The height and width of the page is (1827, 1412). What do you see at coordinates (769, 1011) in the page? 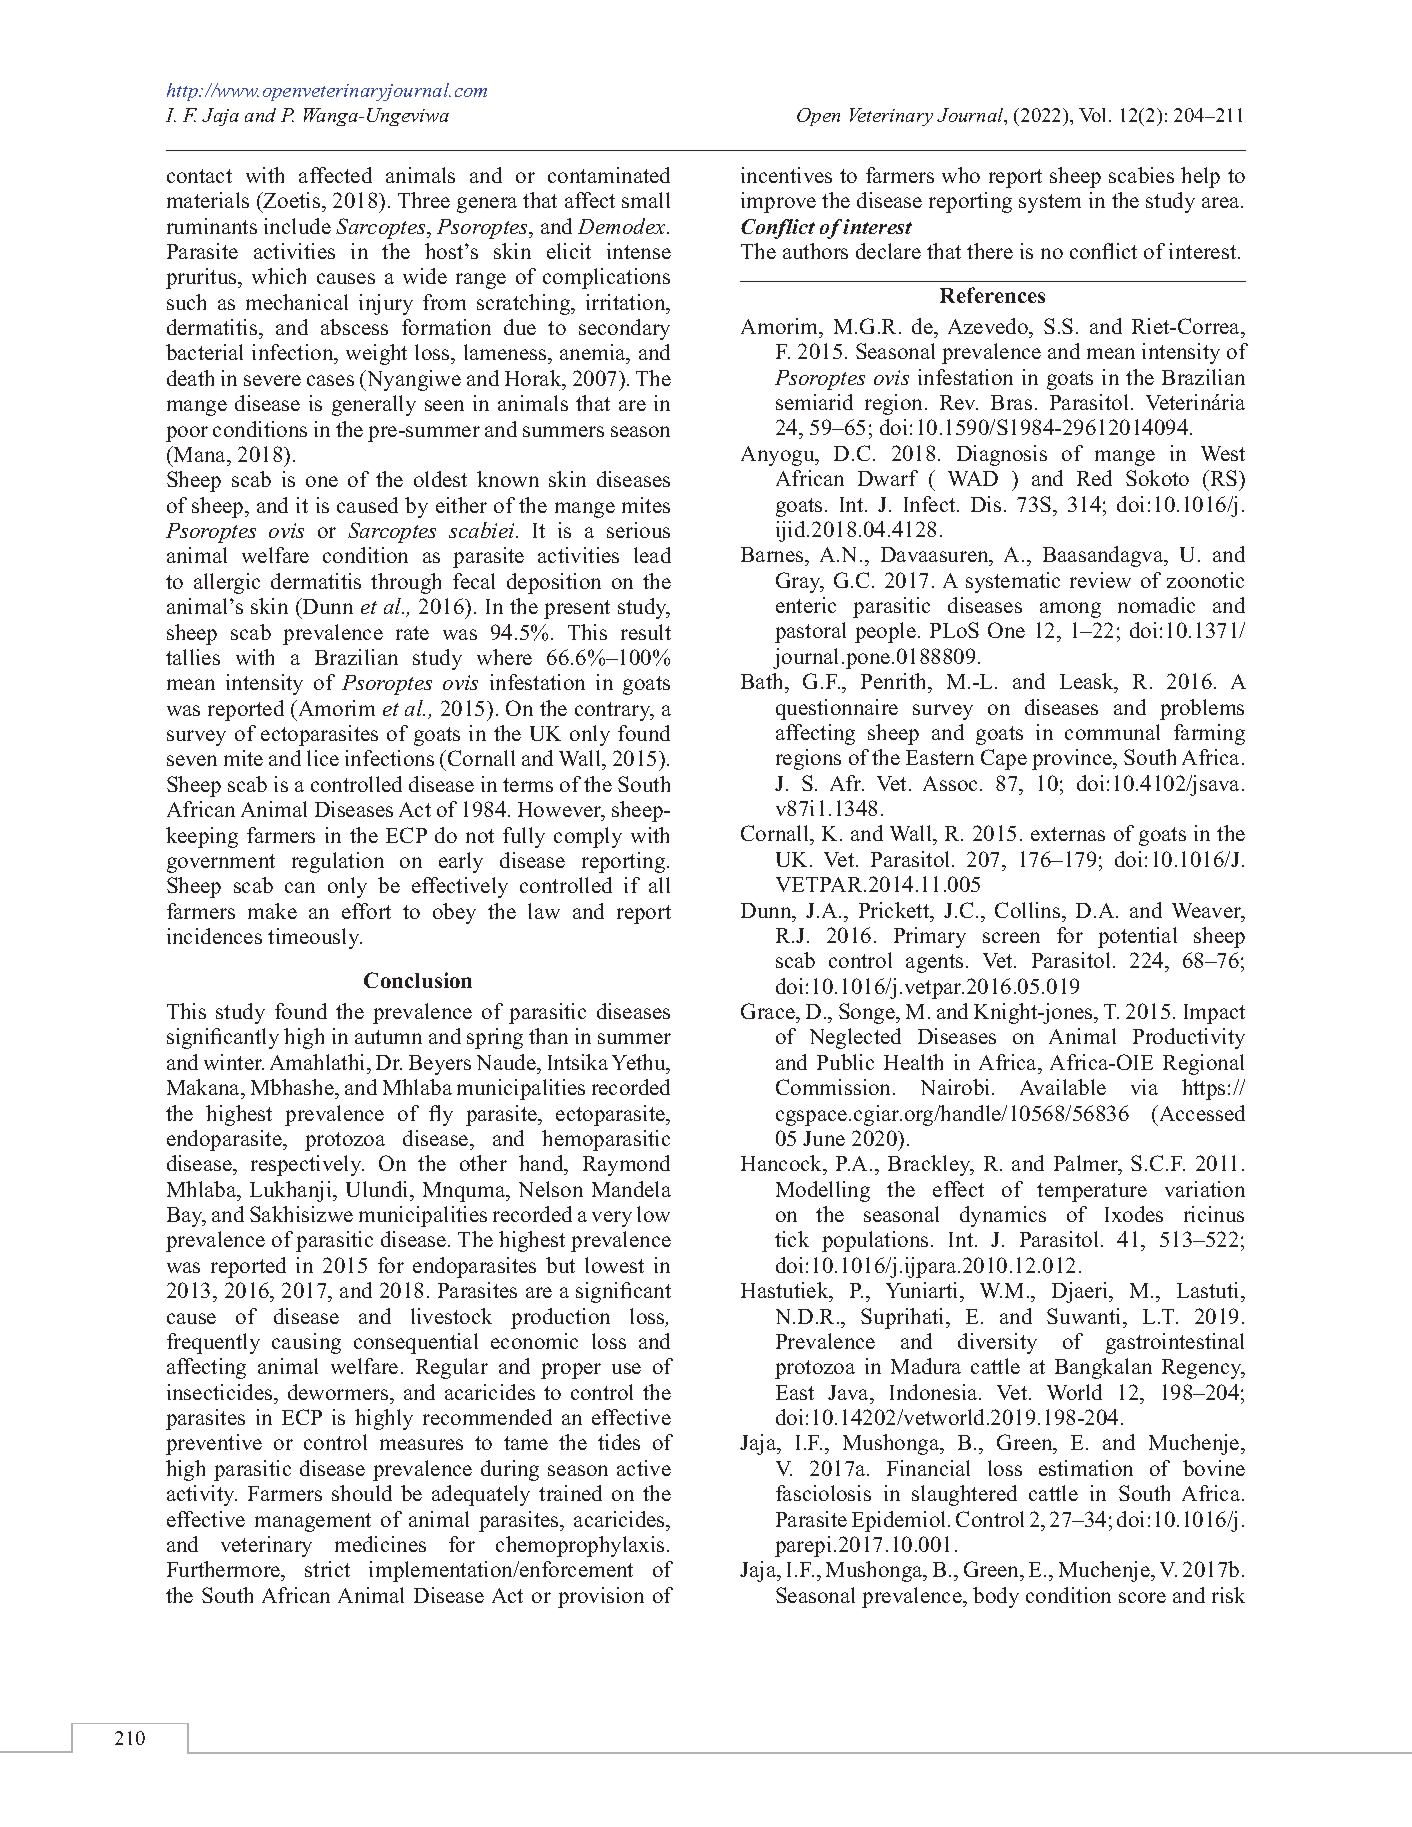
I see `Grace` at bounding box center [769, 1011].
